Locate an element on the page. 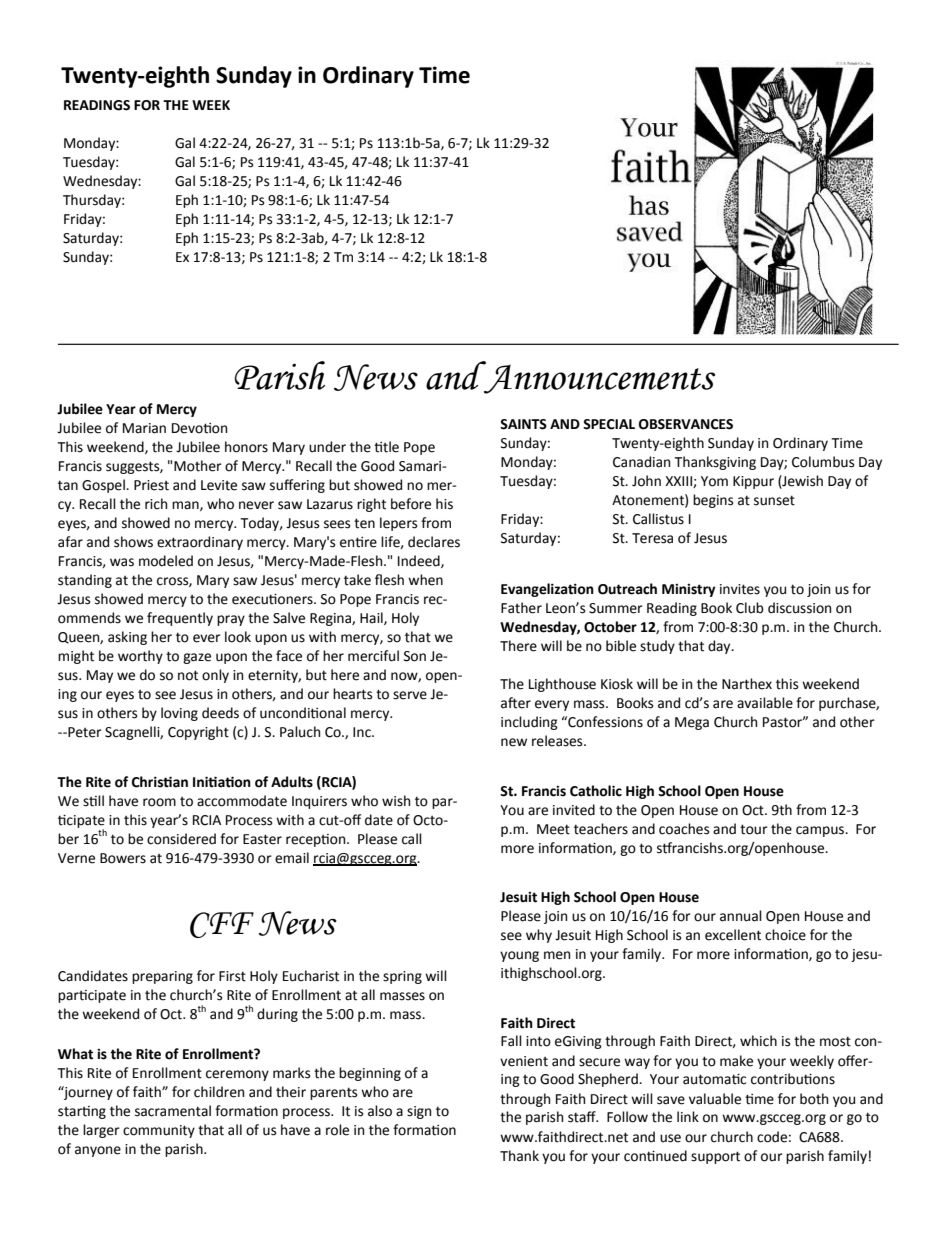 Image resolution: width=952 pixels, height=1233 pixels. Marian is located at coordinates (144, 428).
